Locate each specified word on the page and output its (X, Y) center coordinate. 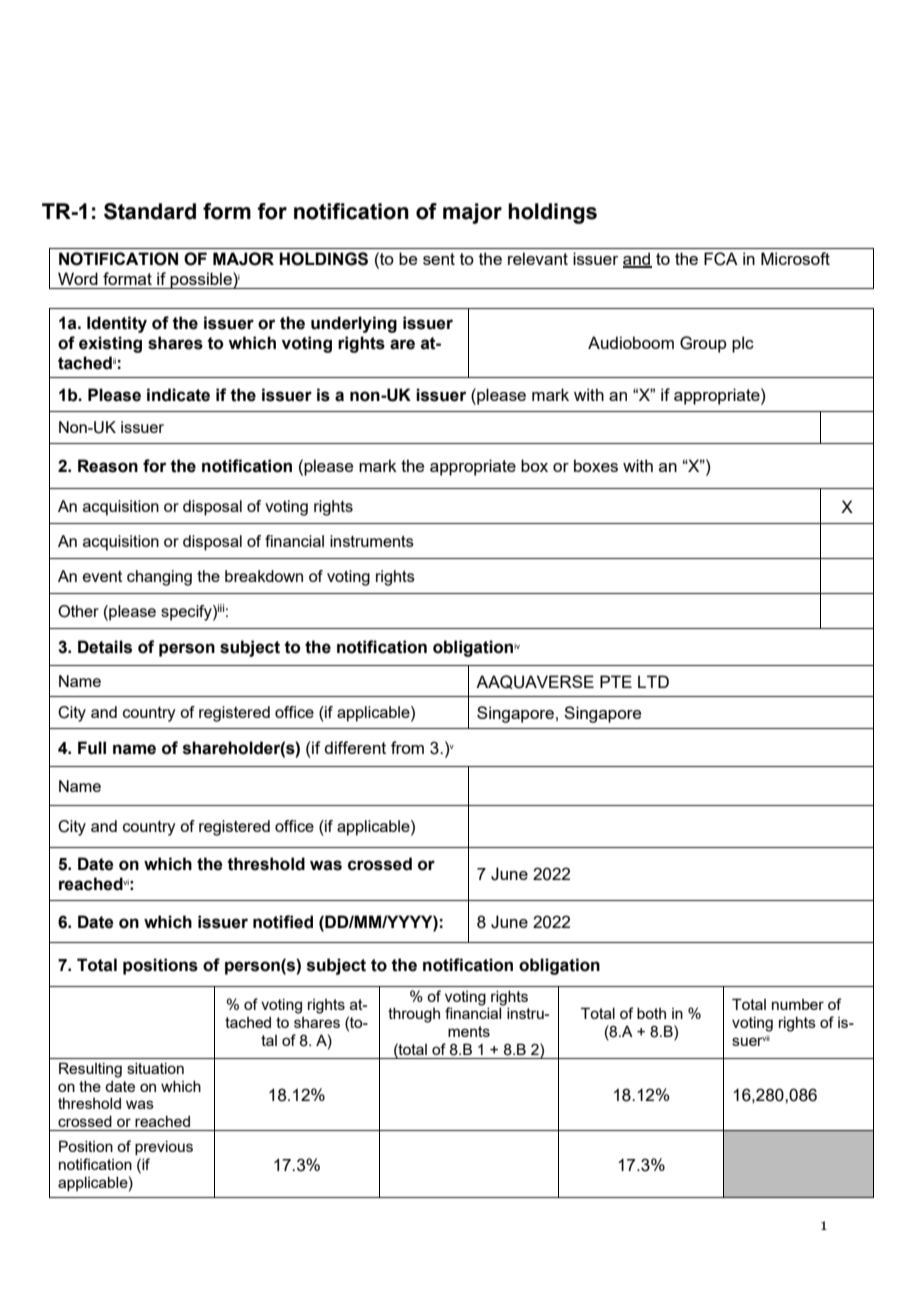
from (407, 747)
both (651, 1013)
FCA (721, 259)
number (798, 1004)
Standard (150, 211)
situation (155, 1068)
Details (105, 647)
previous (164, 1148)
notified (283, 922)
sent (439, 259)
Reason (108, 466)
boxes (596, 465)
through (414, 1015)
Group (703, 344)
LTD (653, 681)
